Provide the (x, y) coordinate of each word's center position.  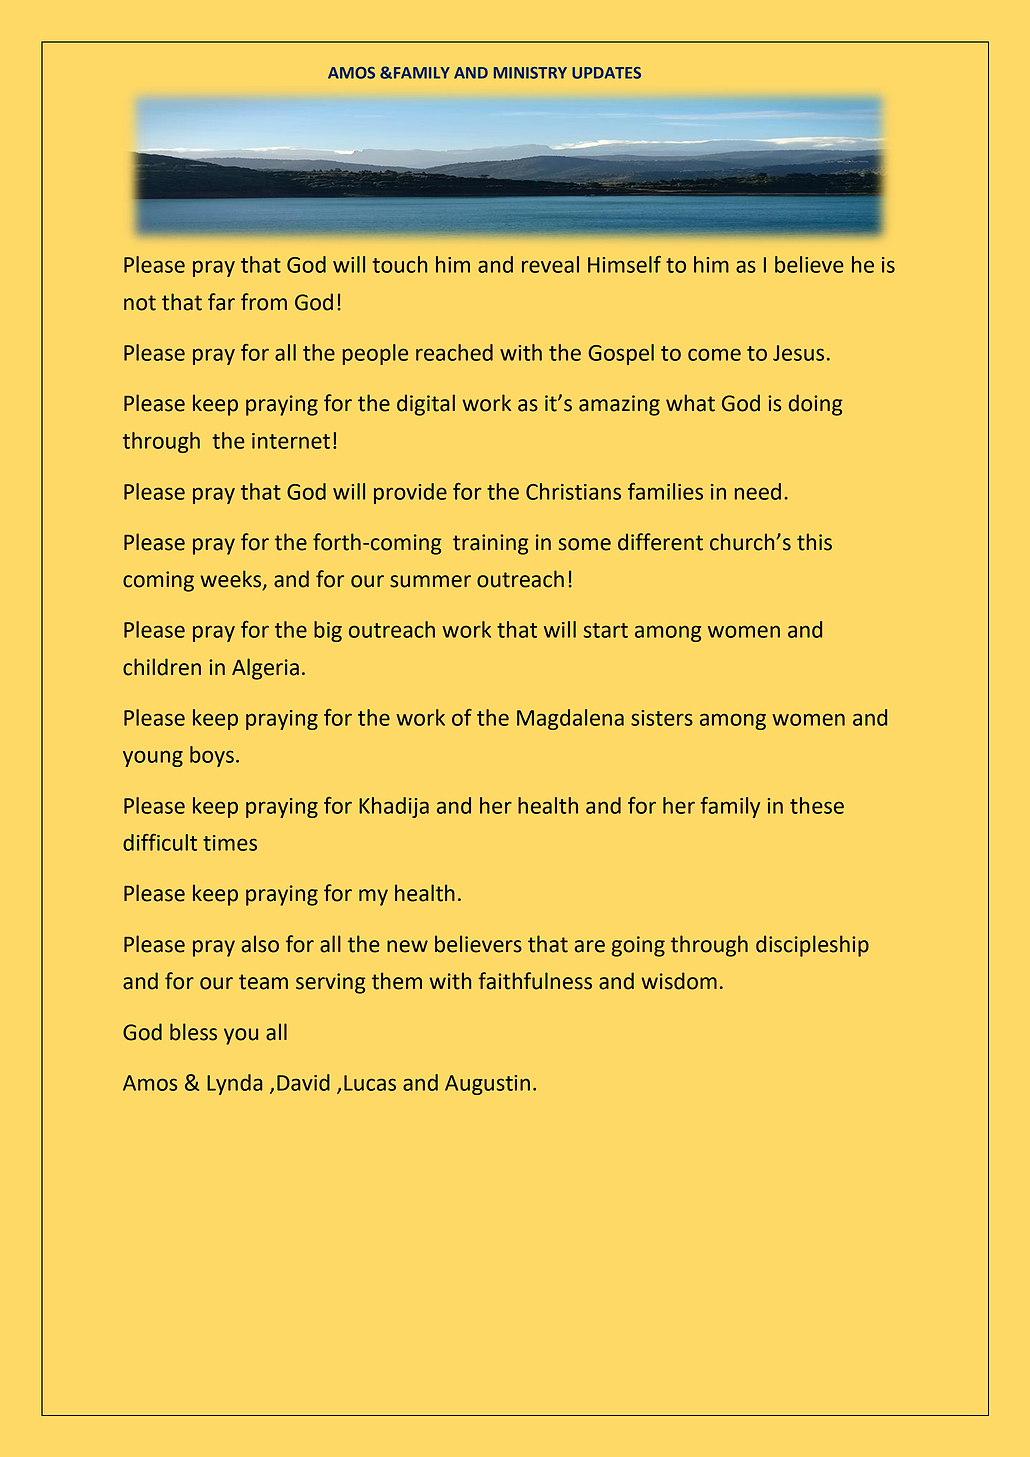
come (714, 354)
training (491, 544)
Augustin (487, 1085)
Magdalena (570, 719)
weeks (232, 580)
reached (454, 352)
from (264, 302)
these (817, 805)
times (230, 843)
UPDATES (606, 73)
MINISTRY (530, 73)
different (660, 542)
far (221, 302)
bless (193, 1032)
